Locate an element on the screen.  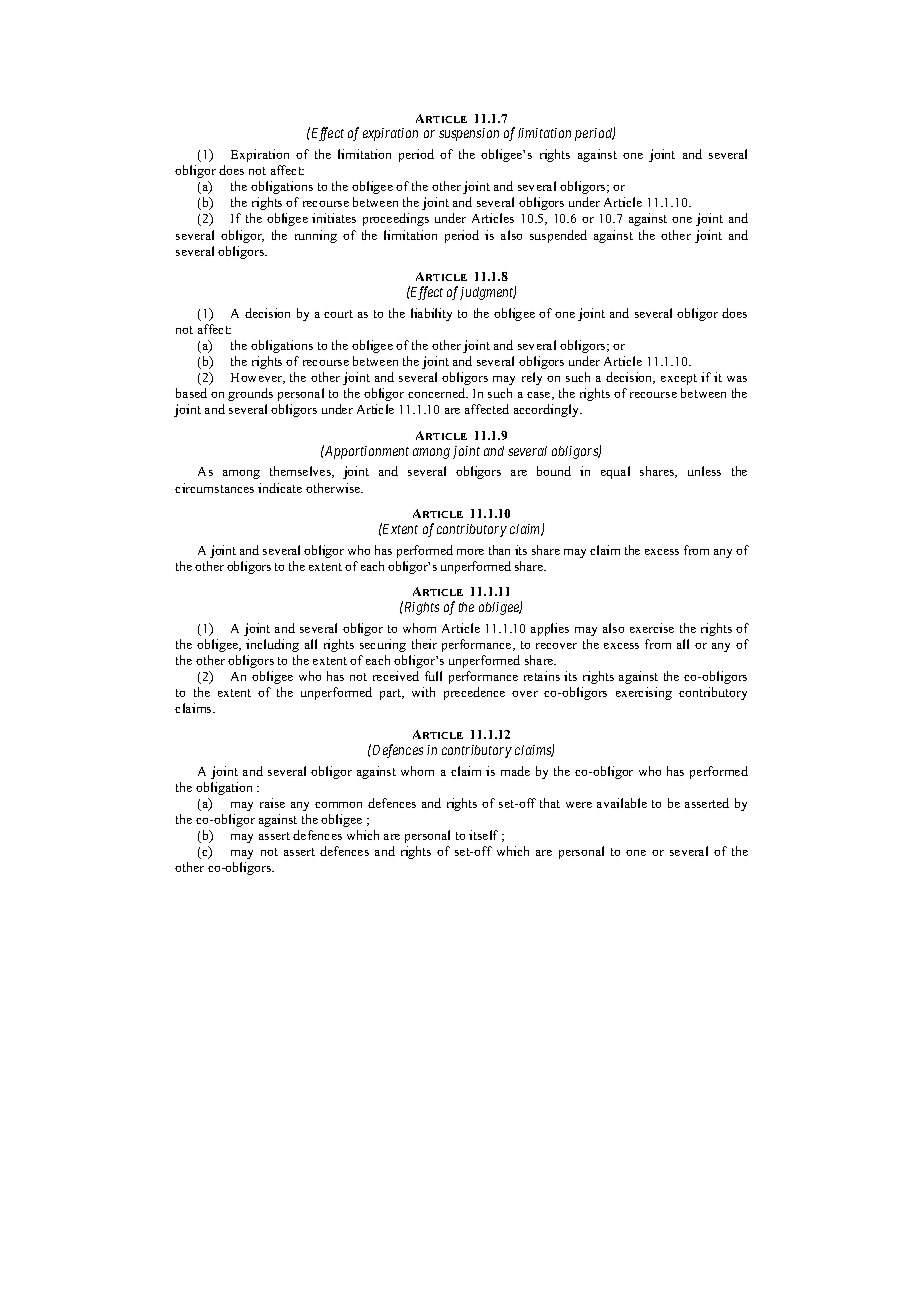
itself is located at coordinates (483, 835).
